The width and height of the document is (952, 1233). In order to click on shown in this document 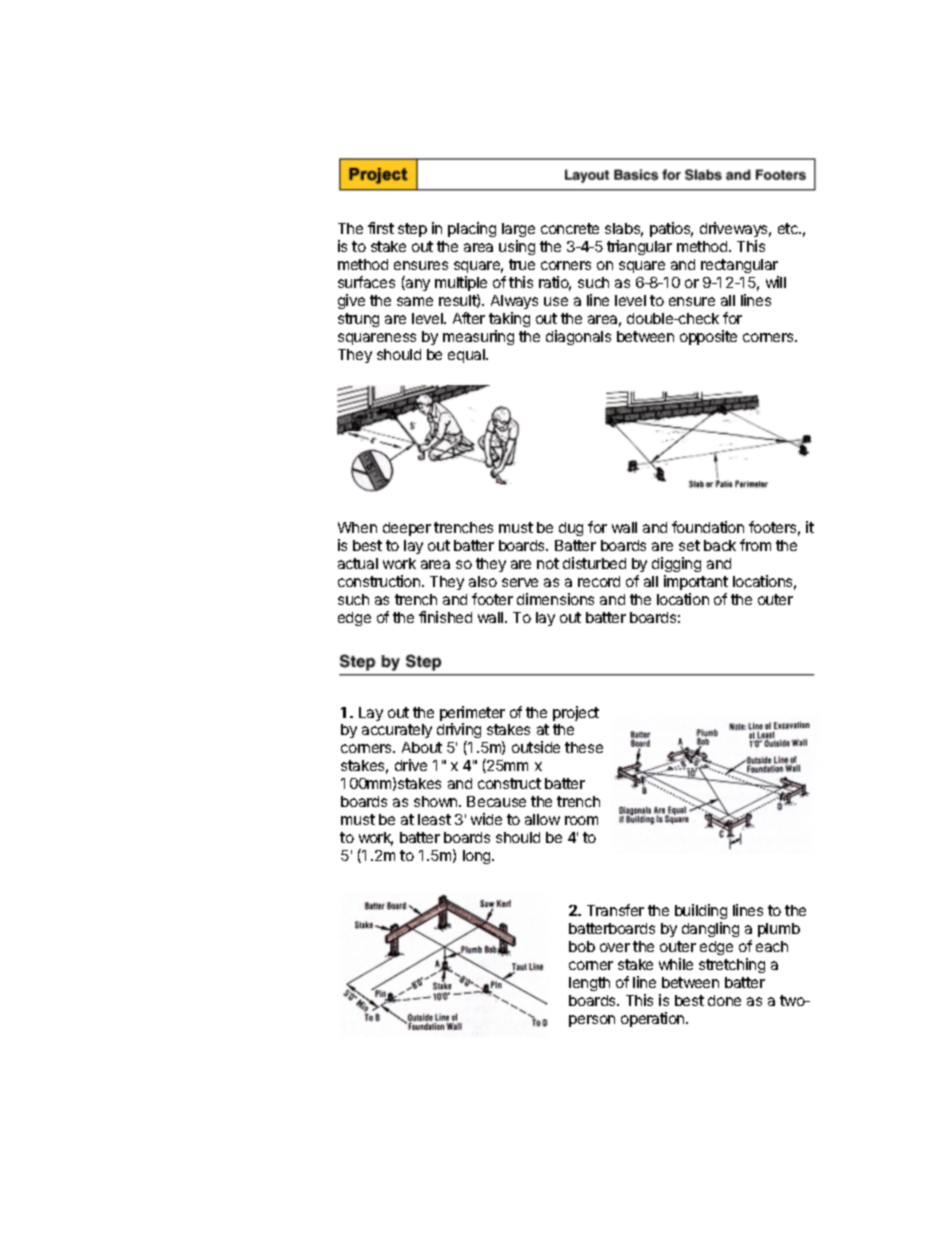, I will do `click(437, 801)`.
